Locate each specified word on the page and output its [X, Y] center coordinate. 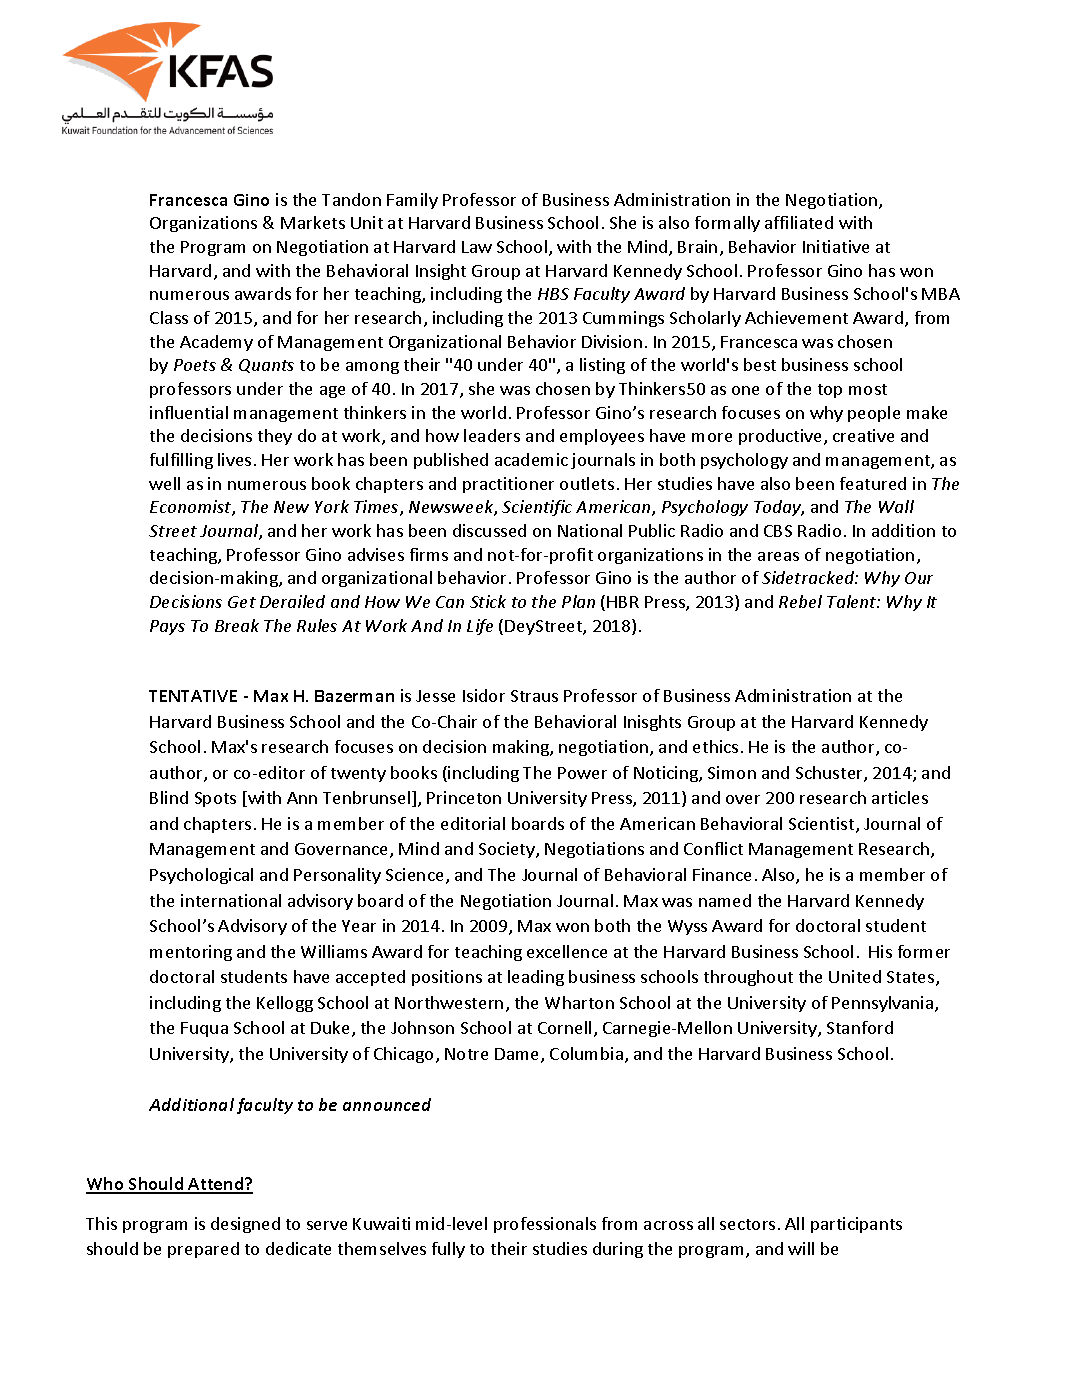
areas [778, 556]
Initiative [836, 246]
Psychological [201, 876]
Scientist [823, 825]
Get [242, 602]
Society [508, 850]
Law [477, 247]
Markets [313, 222]
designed [245, 1225]
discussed [489, 530]
